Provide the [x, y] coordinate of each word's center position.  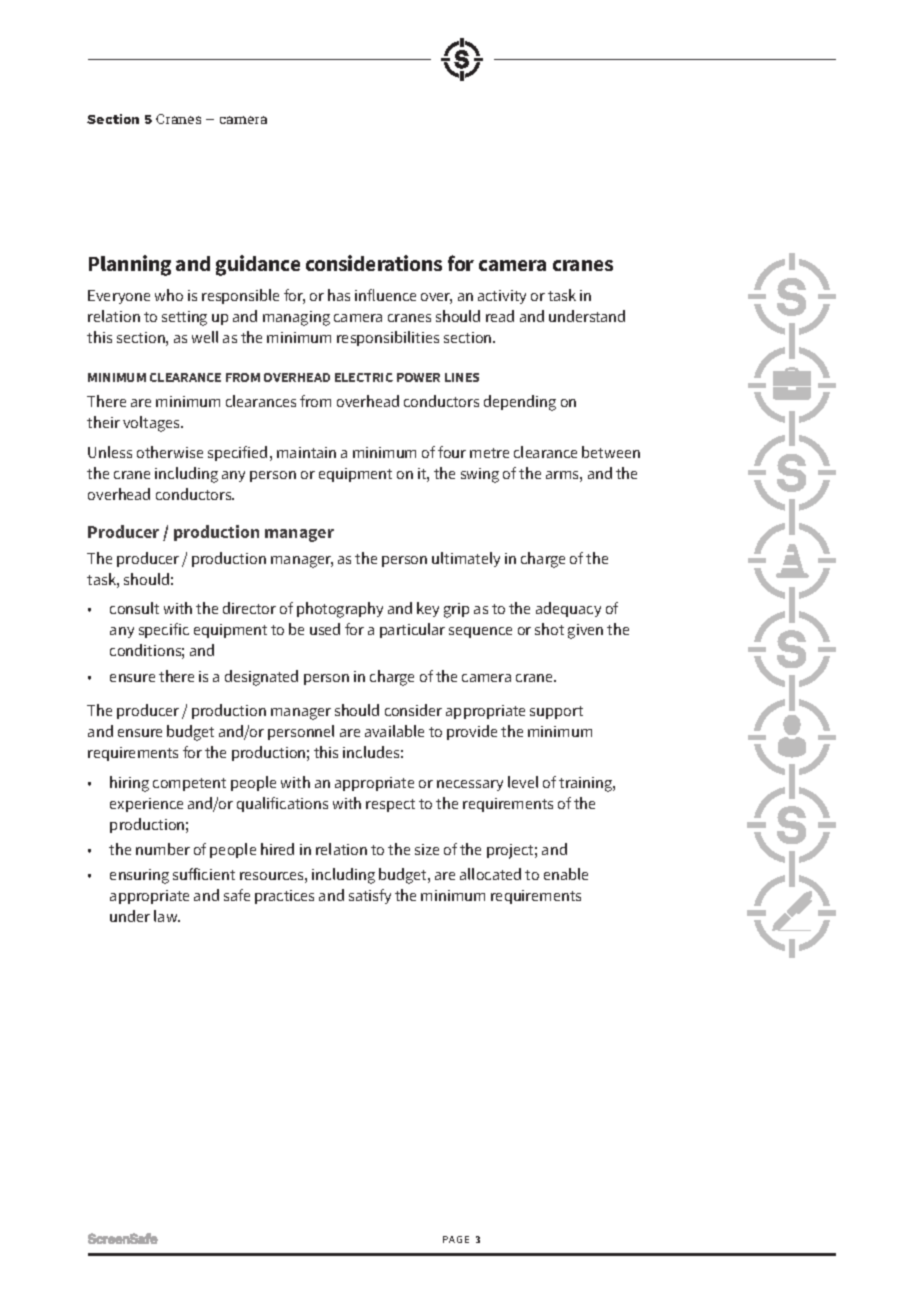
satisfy [370, 896]
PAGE [456, 1239]
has [339, 295]
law [167, 916]
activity [502, 297]
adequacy [568, 609]
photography [340, 610]
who [169, 295]
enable [566, 874]
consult [134, 608]
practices [284, 897]
